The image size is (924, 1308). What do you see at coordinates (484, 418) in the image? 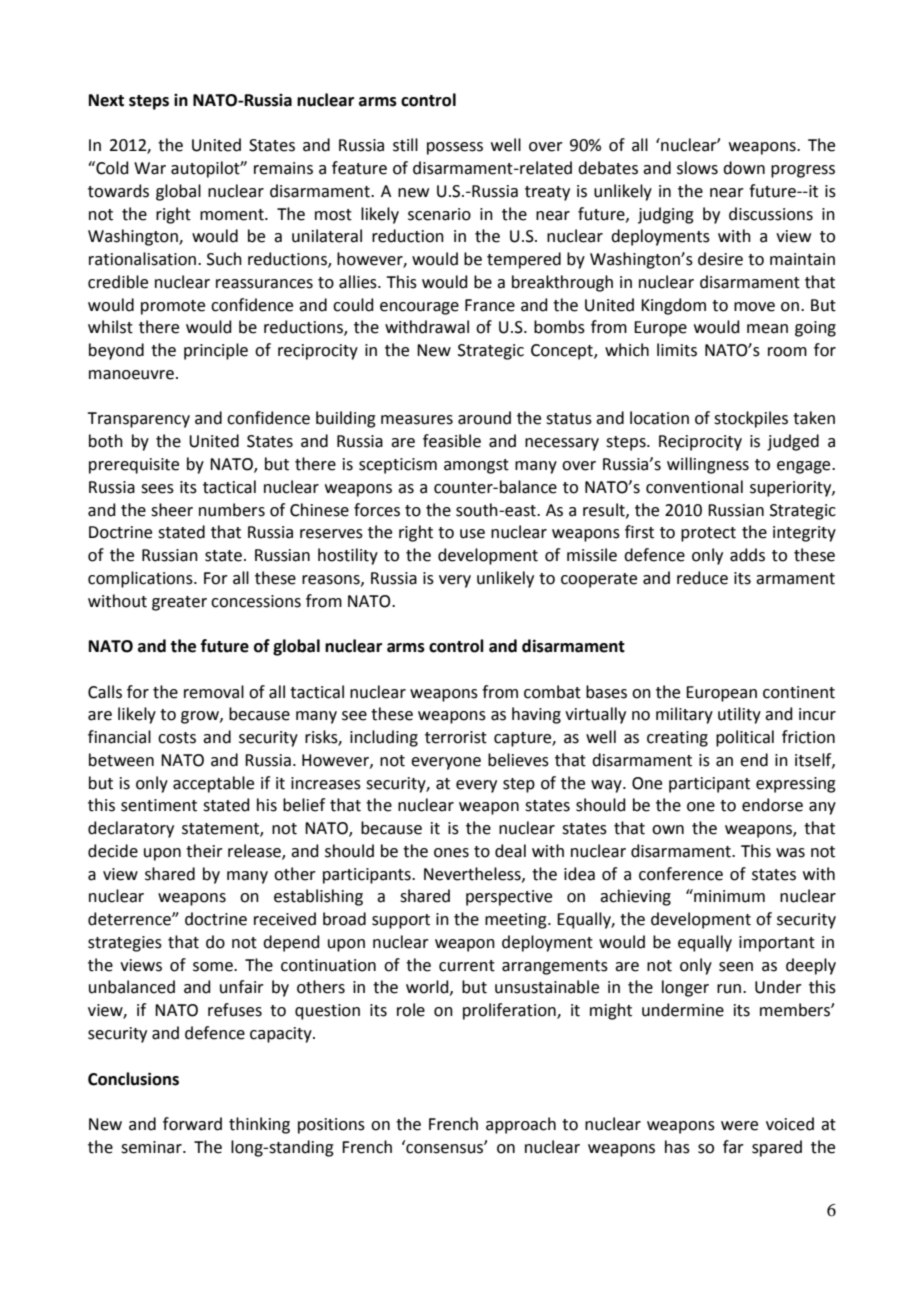
I see `around` at bounding box center [484, 418].
